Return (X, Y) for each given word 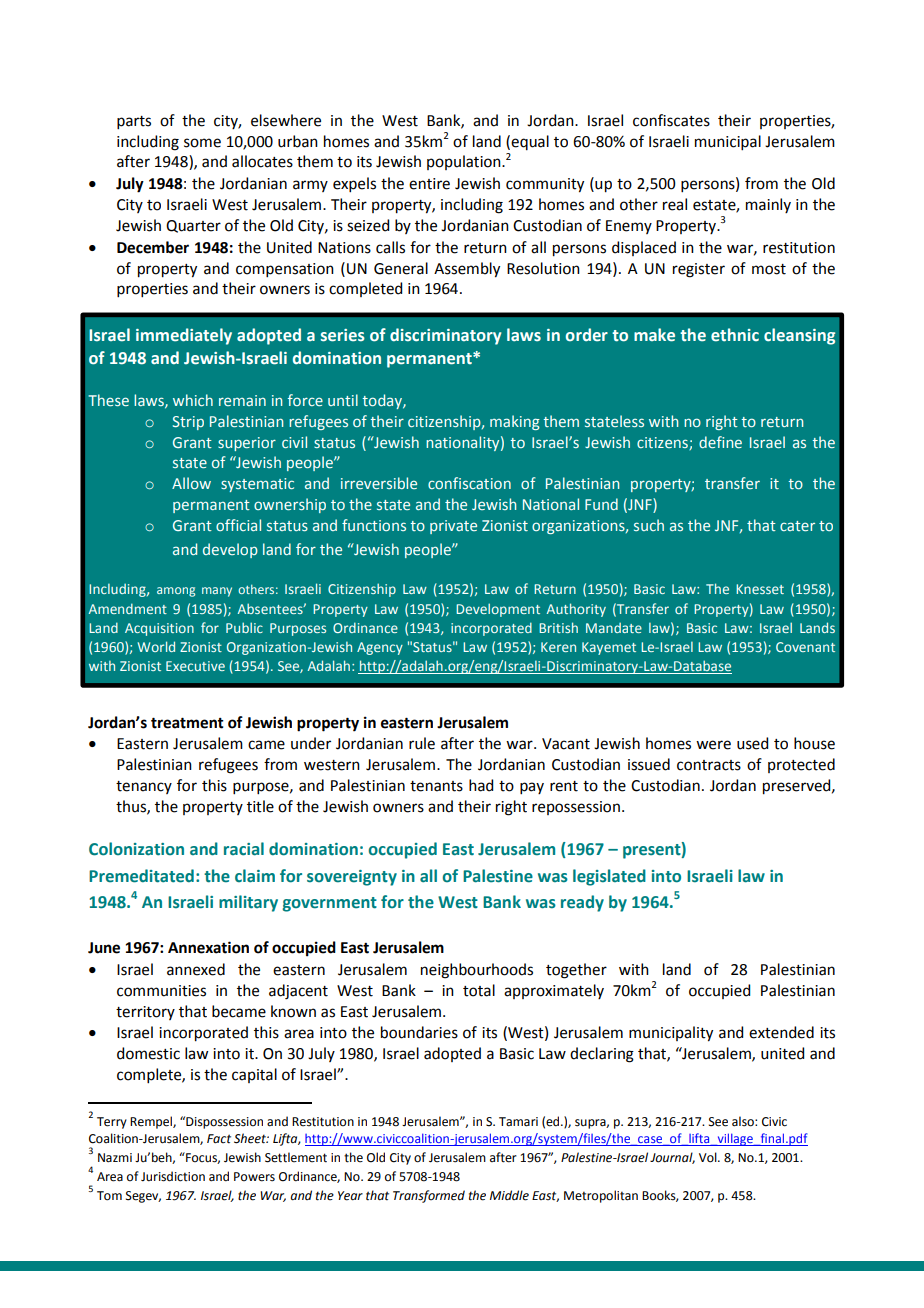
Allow (191, 483)
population (465, 162)
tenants (436, 786)
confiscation (469, 483)
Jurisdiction (173, 1176)
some (202, 143)
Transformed (429, 1196)
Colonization (136, 849)
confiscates (671, 120)
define (720, 442)
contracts (709, 765)
